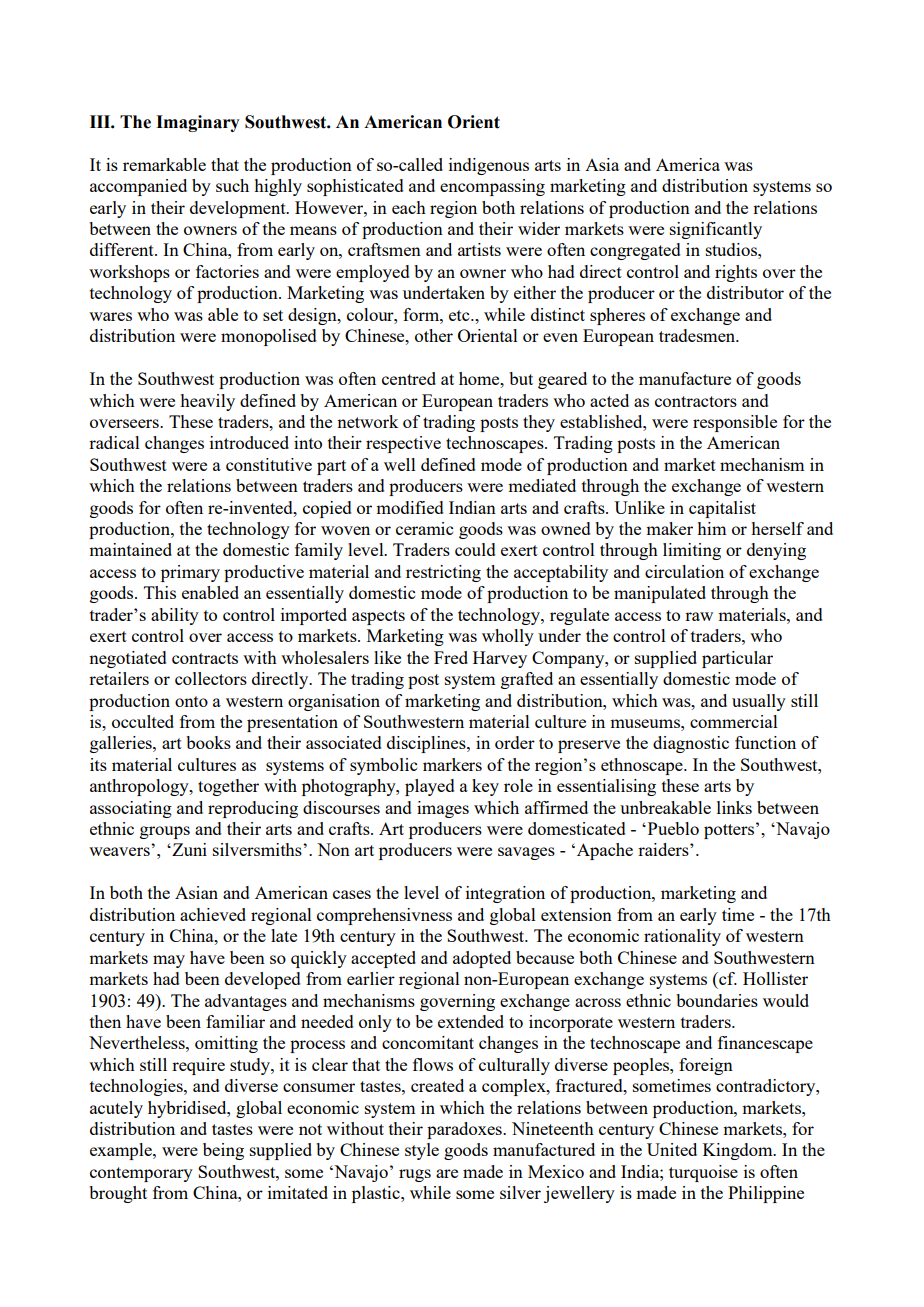  What do you see at coordinates (673, 828) in the document?
I see `Pueblo` at bounding box center [673, 828].
